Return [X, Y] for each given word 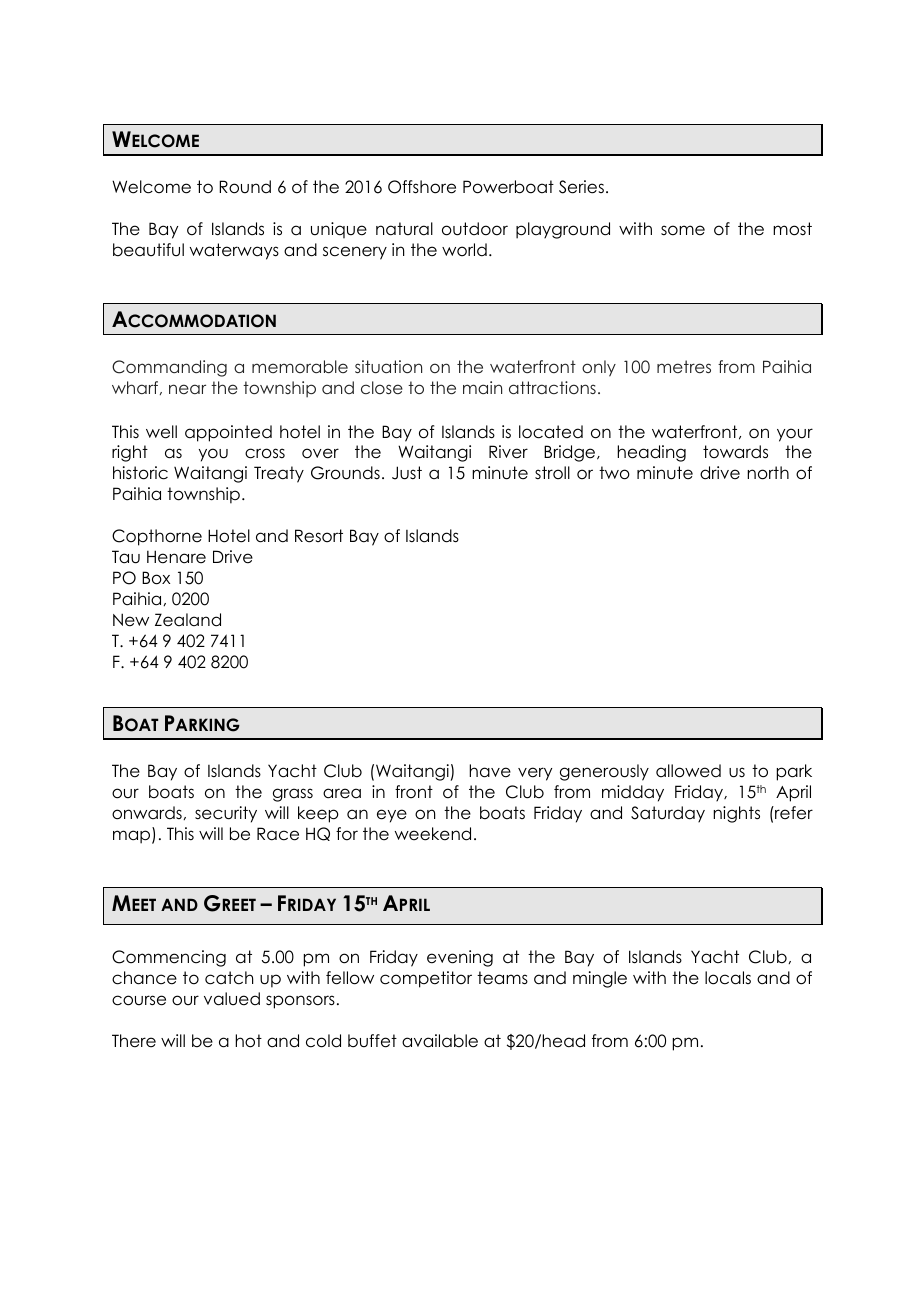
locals [728, 978]
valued [232, 999]
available [440, 1041]
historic [140, 473]
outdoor [475, 229]
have [490, 771]
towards [735, 452]
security [226, 814]
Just [407, 473]
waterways [234, 251]
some [683, 230]
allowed [688, 771]
